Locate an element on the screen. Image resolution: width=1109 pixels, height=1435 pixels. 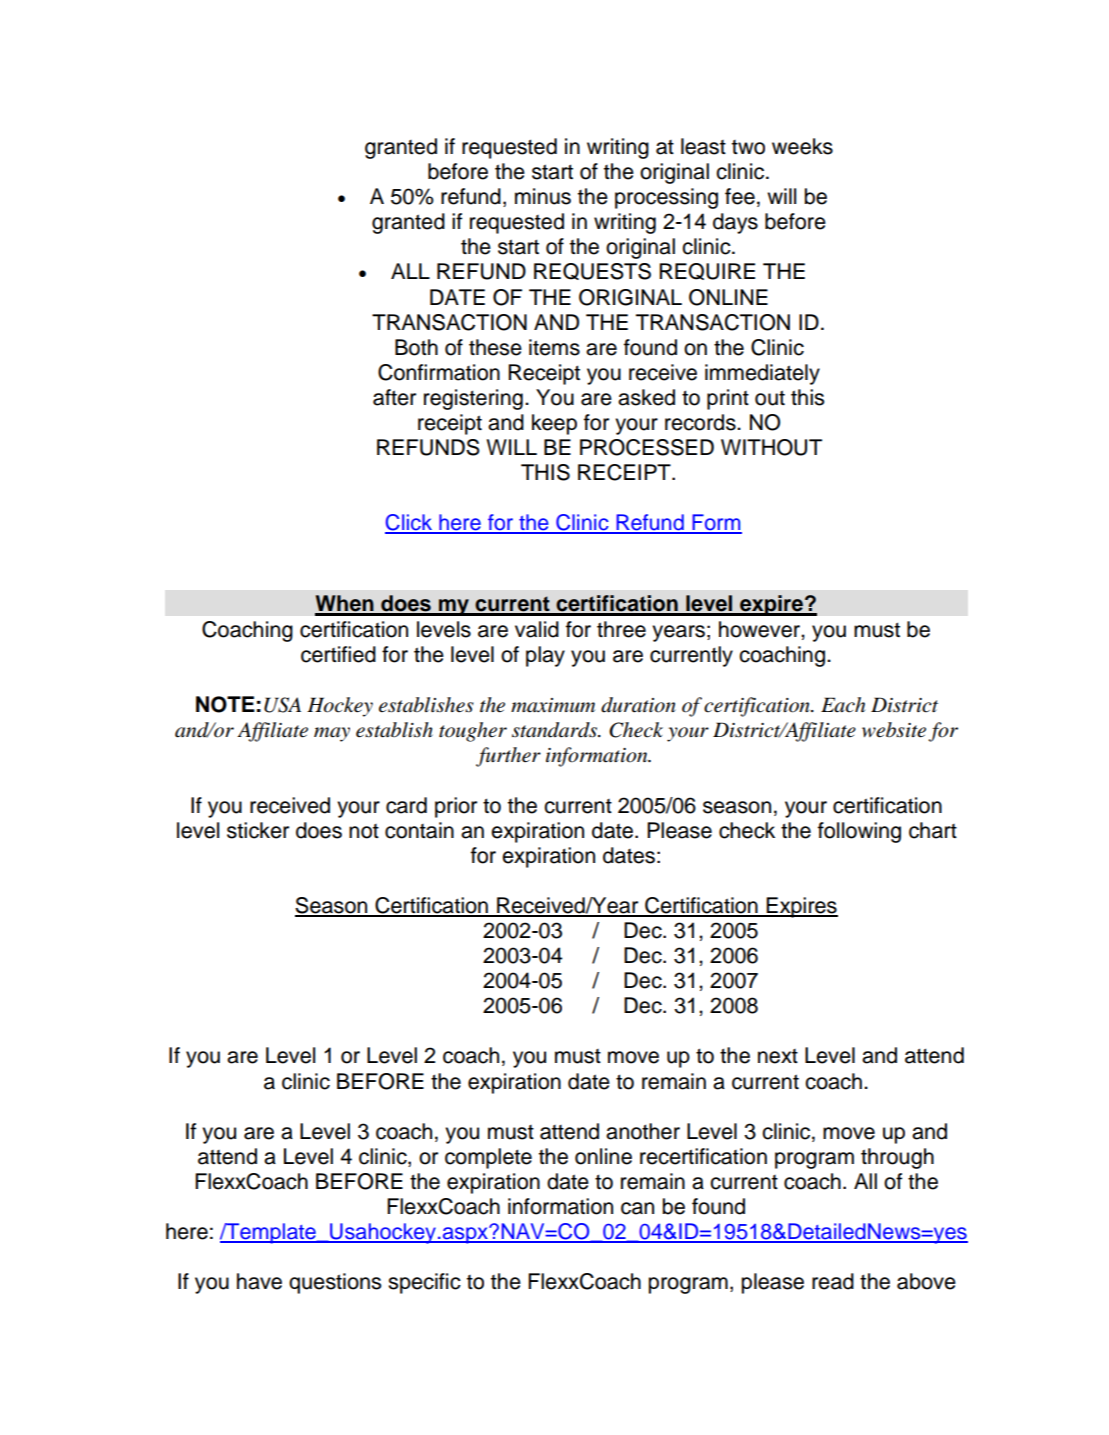
standards is located at coordinates (556, 730).
